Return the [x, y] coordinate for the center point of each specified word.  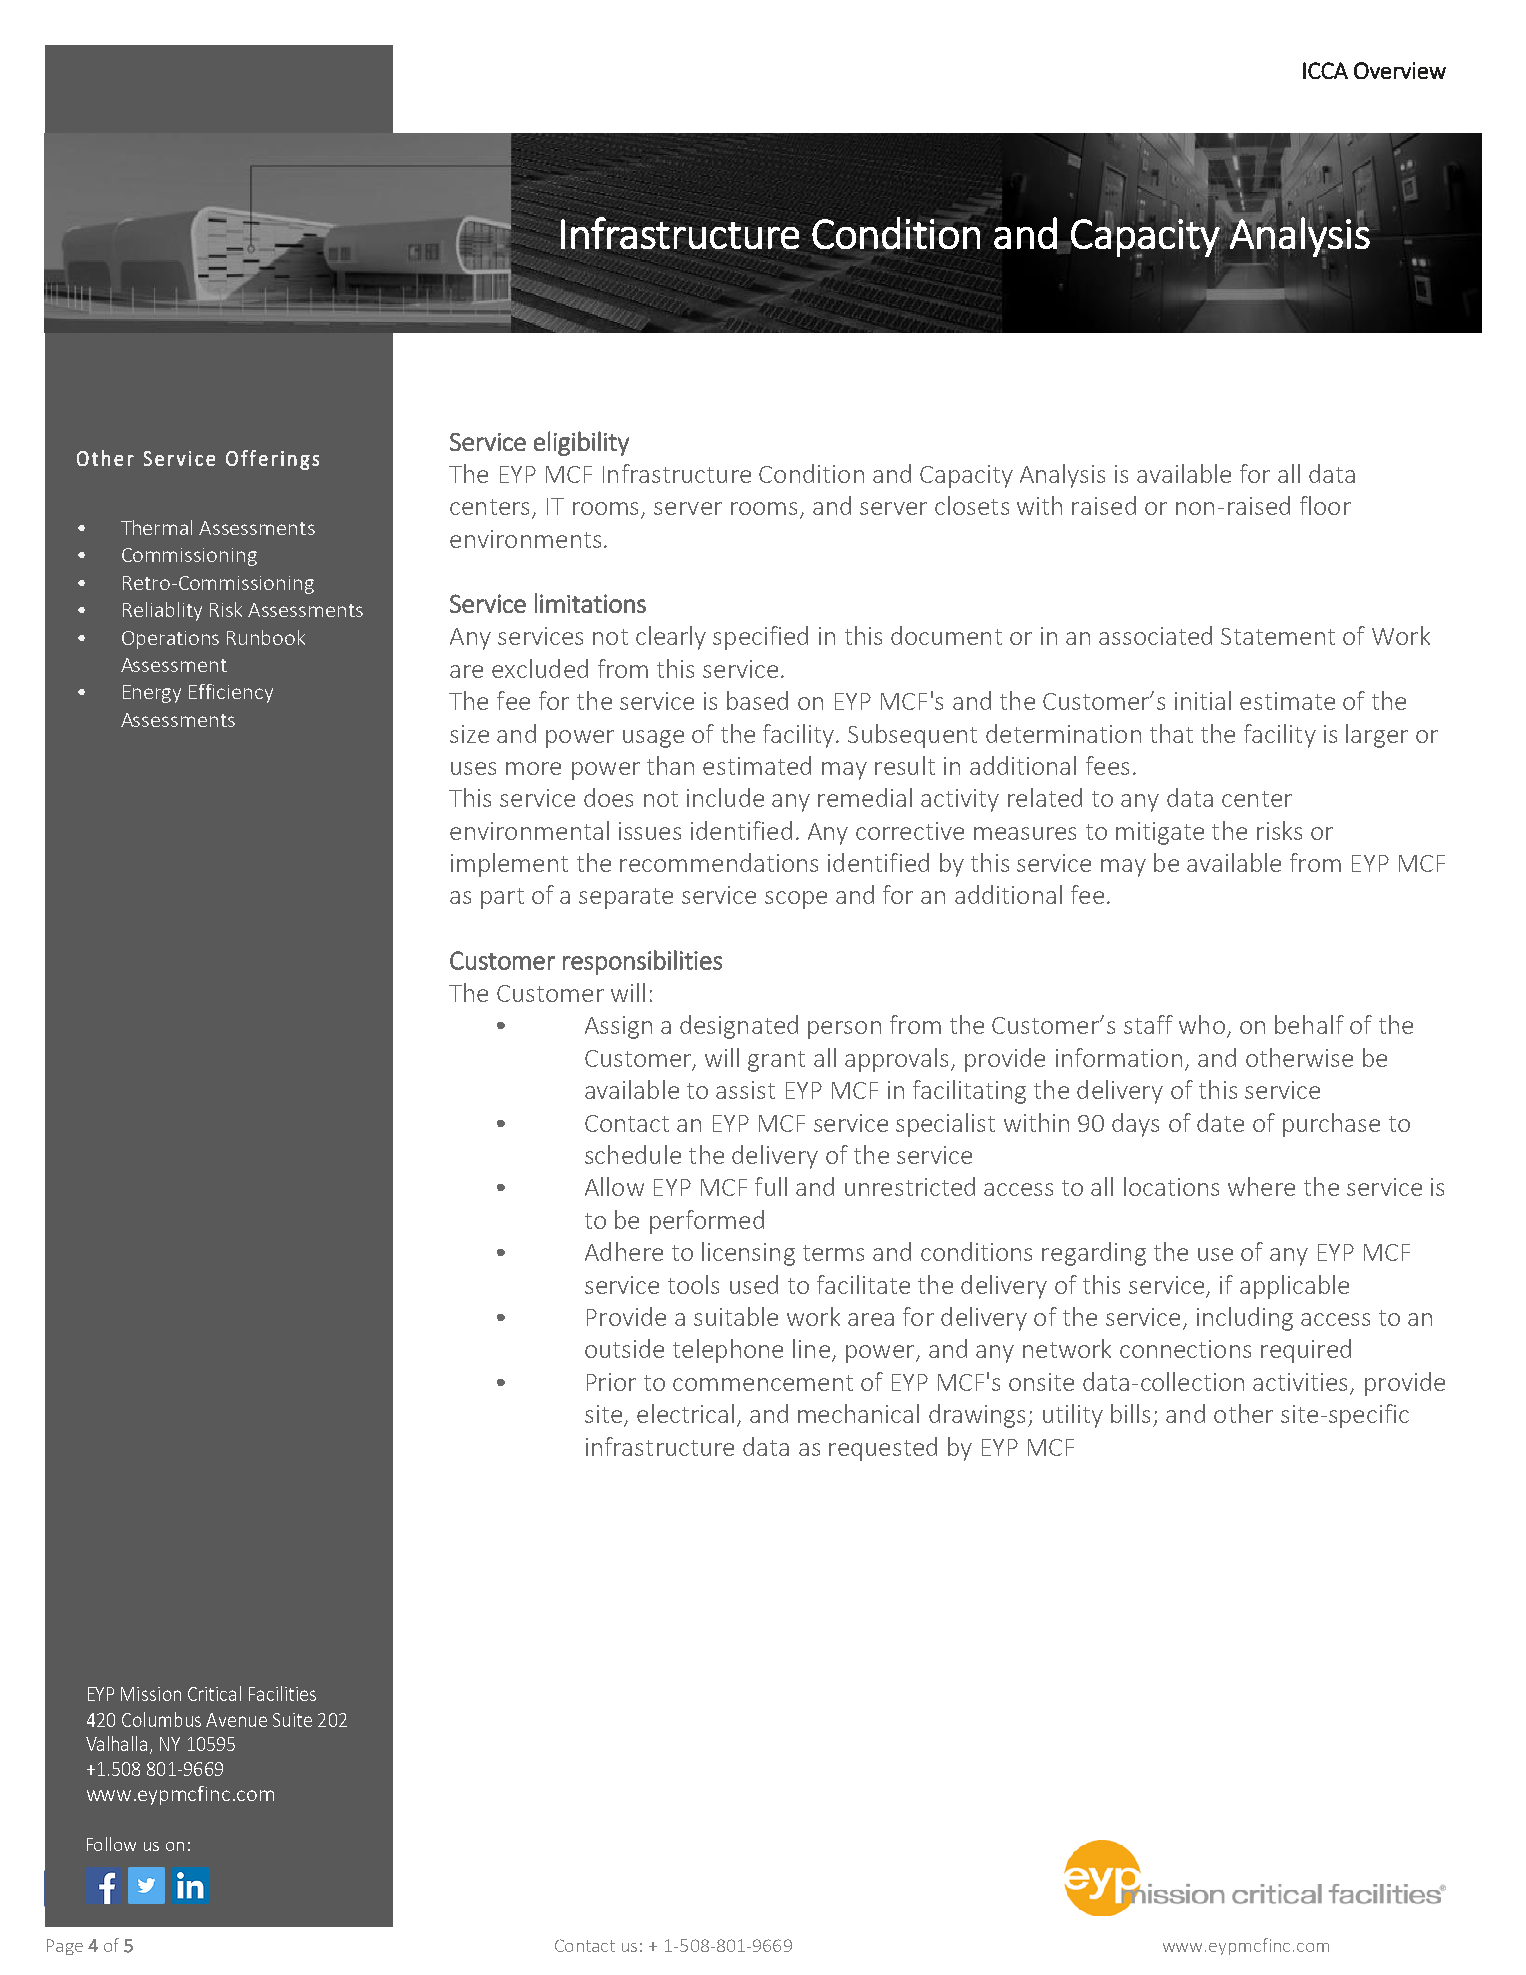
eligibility [581, 443]
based [757, 700]
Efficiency [231, 693]
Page [65, 1947]
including [1245, 1319]
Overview [1400, 70]
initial [1203, 700]
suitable [736, 1316]
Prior [611, 1382]
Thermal [156, 527]
